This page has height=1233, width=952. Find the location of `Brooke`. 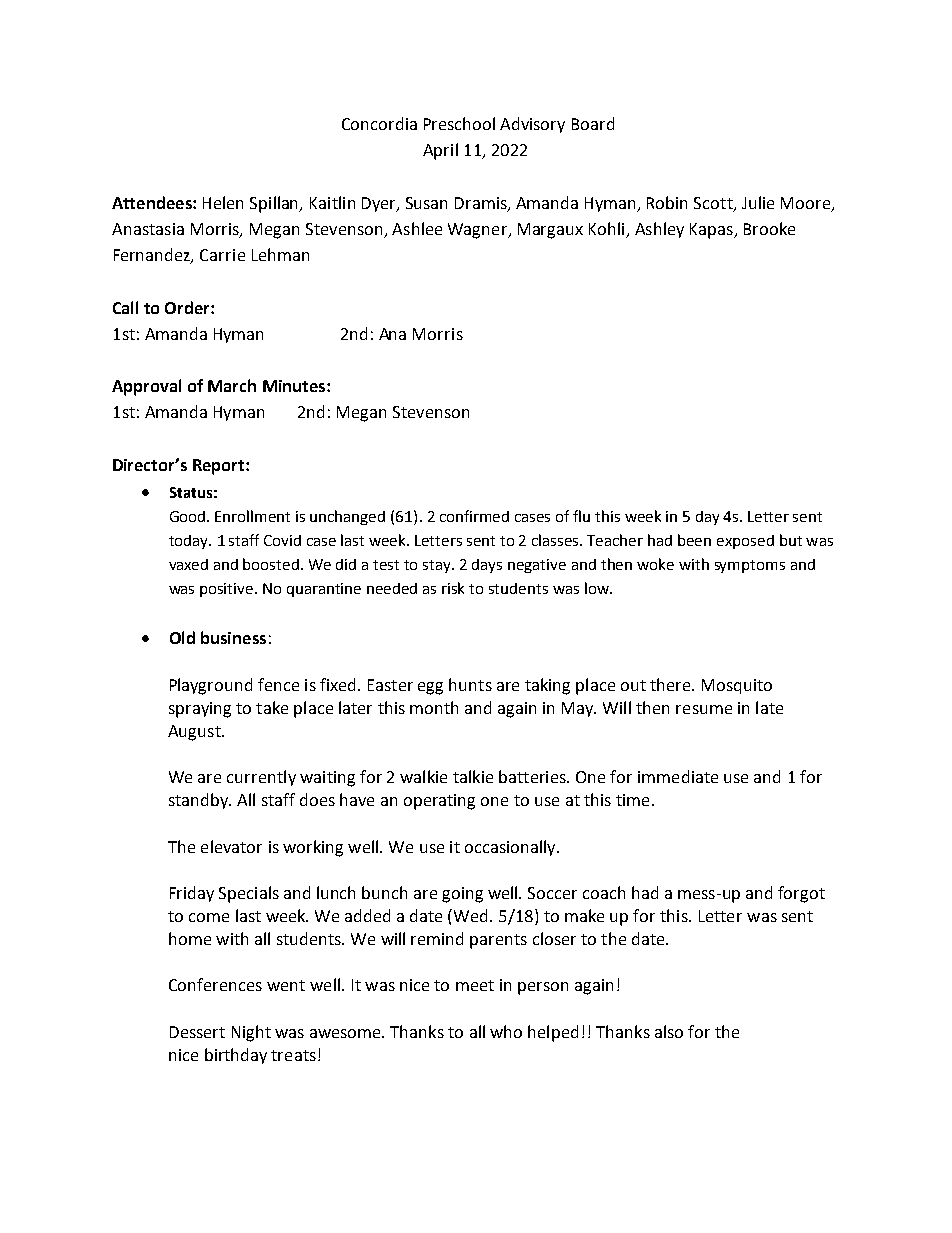

Brooke is located at coordinates (769, 228).
